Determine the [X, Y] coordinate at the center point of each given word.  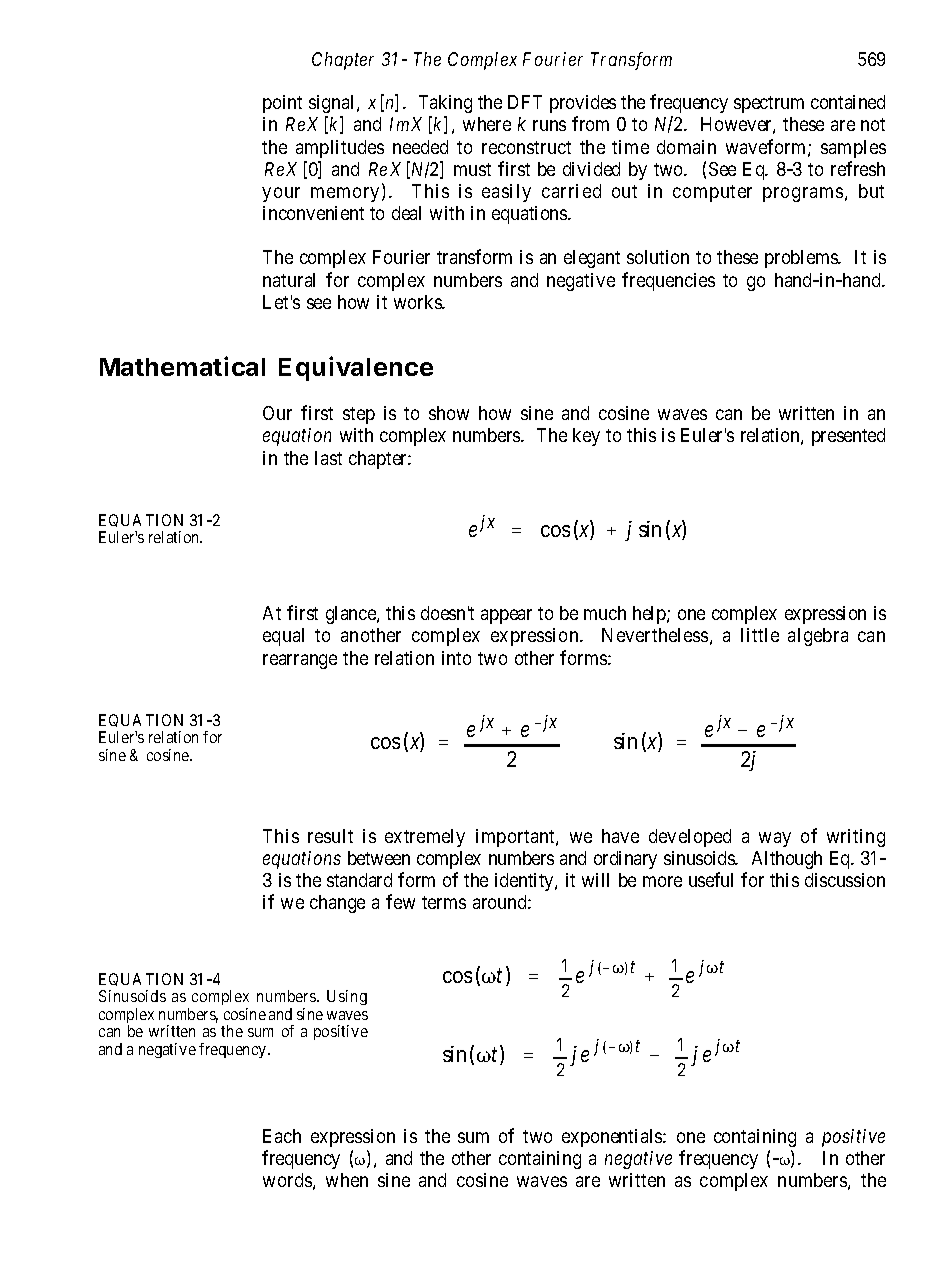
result [330, 836]
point [282, 104]
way [775, 839]
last [328, 458]
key [586, 437]
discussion [845, 880]
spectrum [769, 104]
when [347, 1180]
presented [848, 437]
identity [525, 882]
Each [282, 1136]
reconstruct [526, 147]
